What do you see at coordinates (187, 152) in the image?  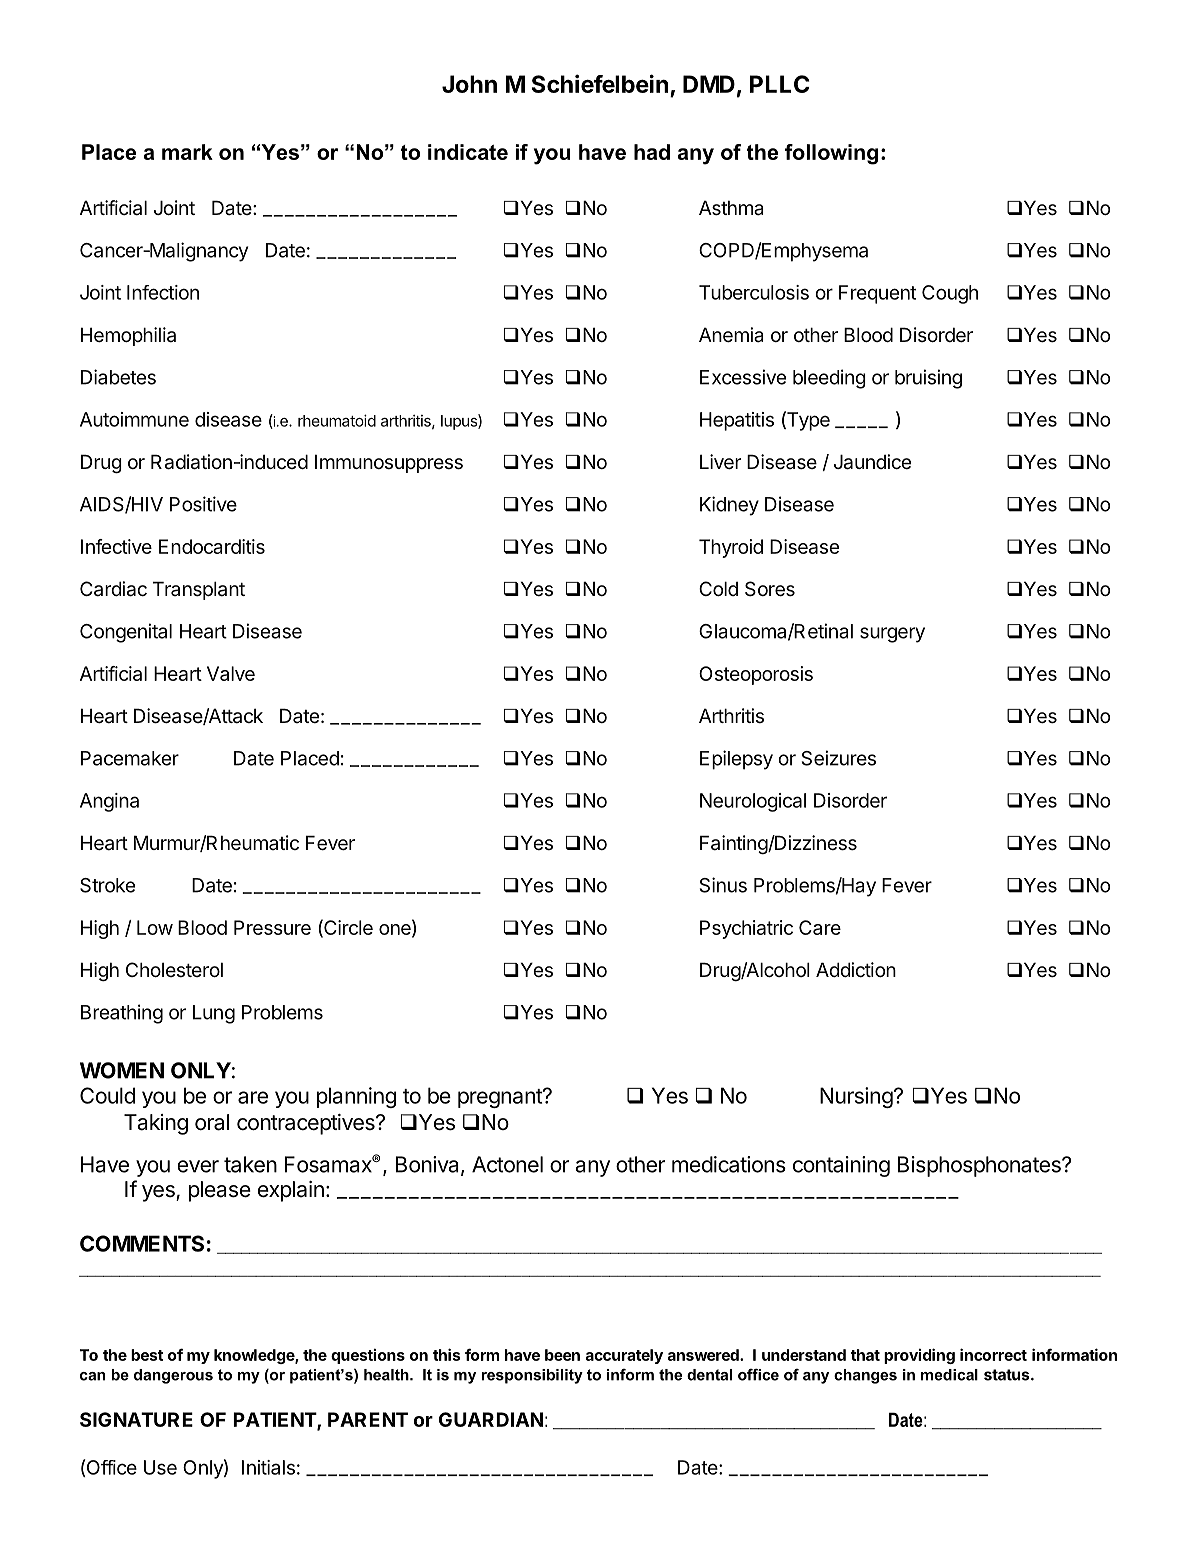 I see `mark` at bounding box center [187, 152].
